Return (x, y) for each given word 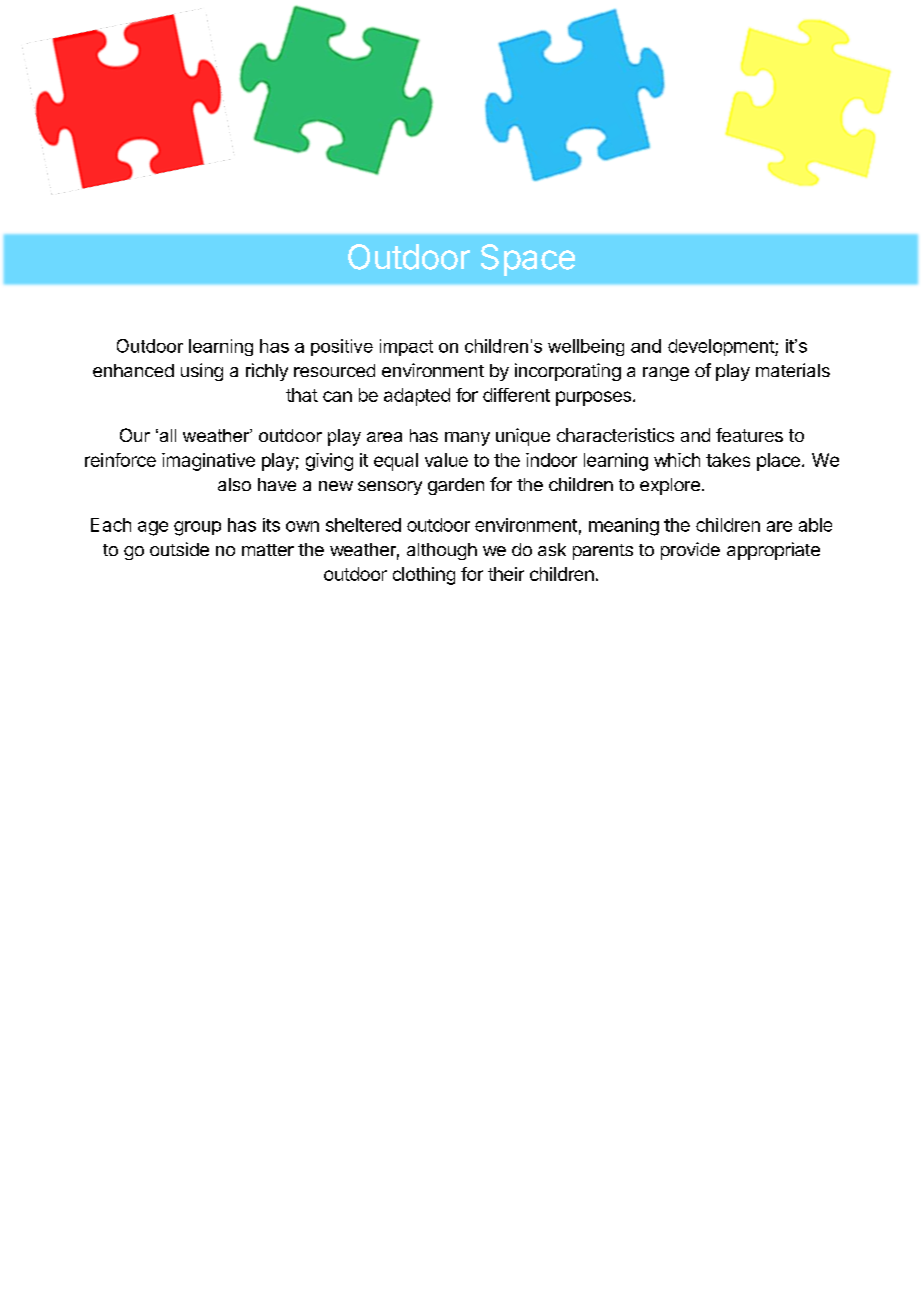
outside (179, 549)
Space (528, 260)
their (506, 574)
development (722, 347)
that (302, 395)
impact (406, 347)
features (749, 435)
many (467, 439)
